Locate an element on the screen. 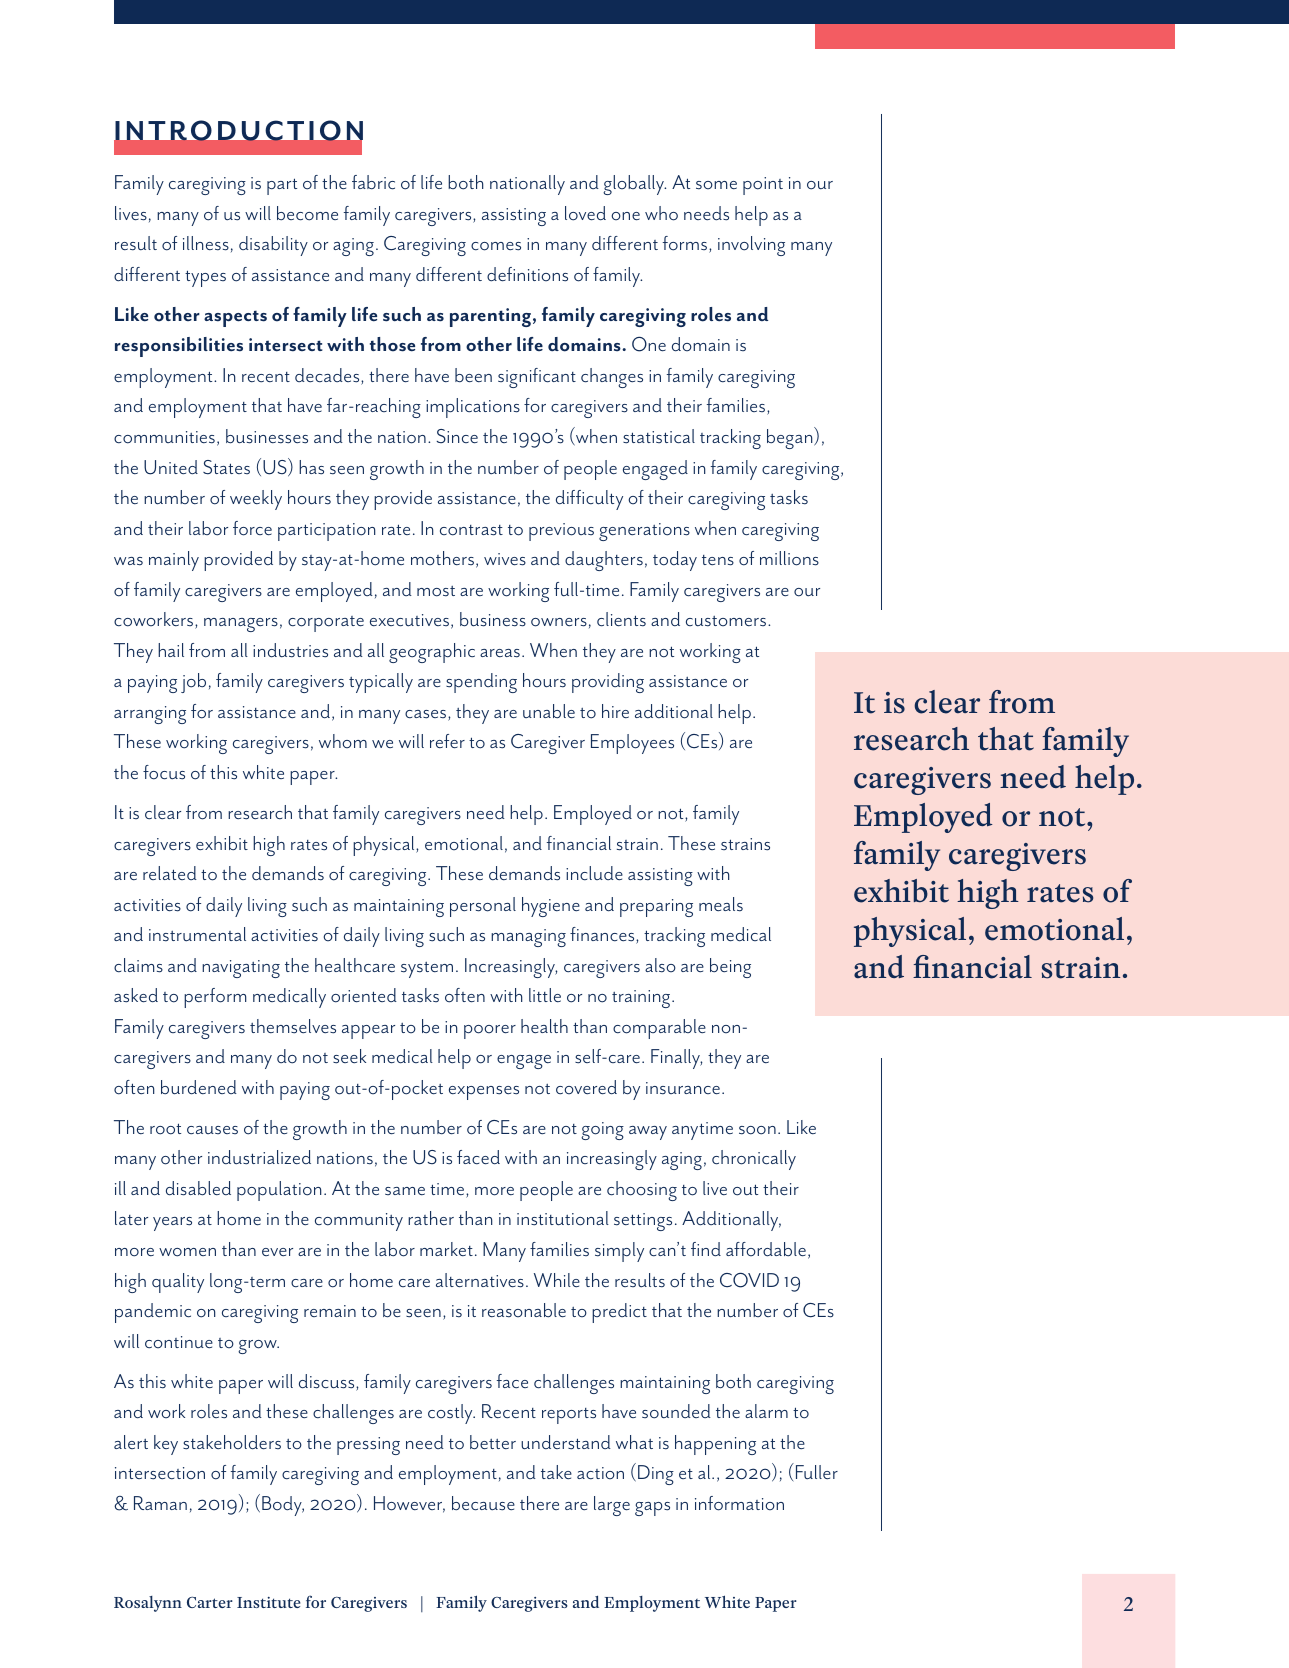 The image size is (1289, 1668). Carter is located at coordinates (210, 1602).
